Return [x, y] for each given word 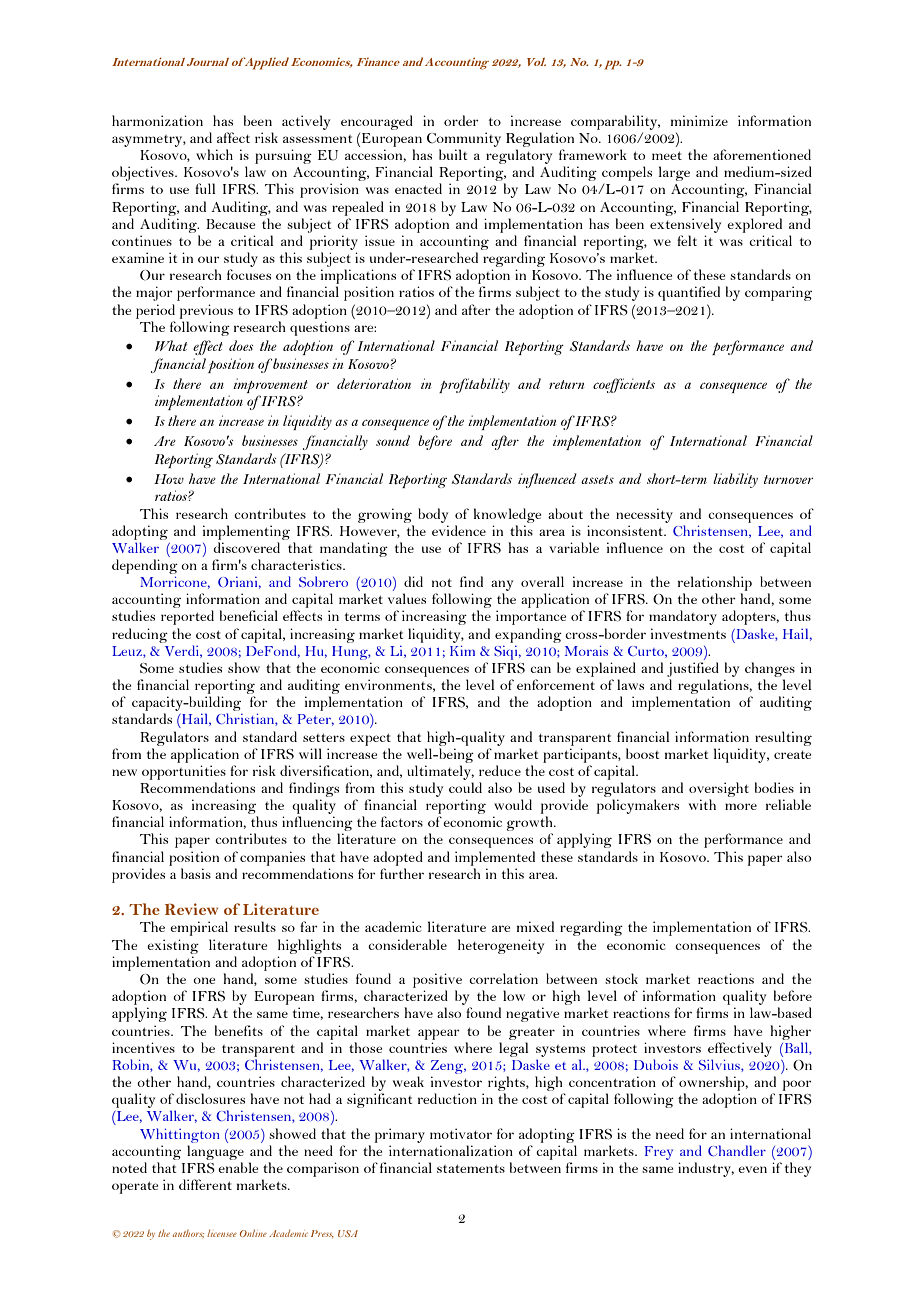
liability [735, 480]
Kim [462, 650]
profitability [474, 385]
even [752, 1169]
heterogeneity [501, 946]
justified [693, 669]
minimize [699, 120]
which [214, 154]
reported [187, 617]
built [453, 154]
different [205, 1184]
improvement [270, 387]
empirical [199, 928]
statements [471, 1168]
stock [621, 978]
